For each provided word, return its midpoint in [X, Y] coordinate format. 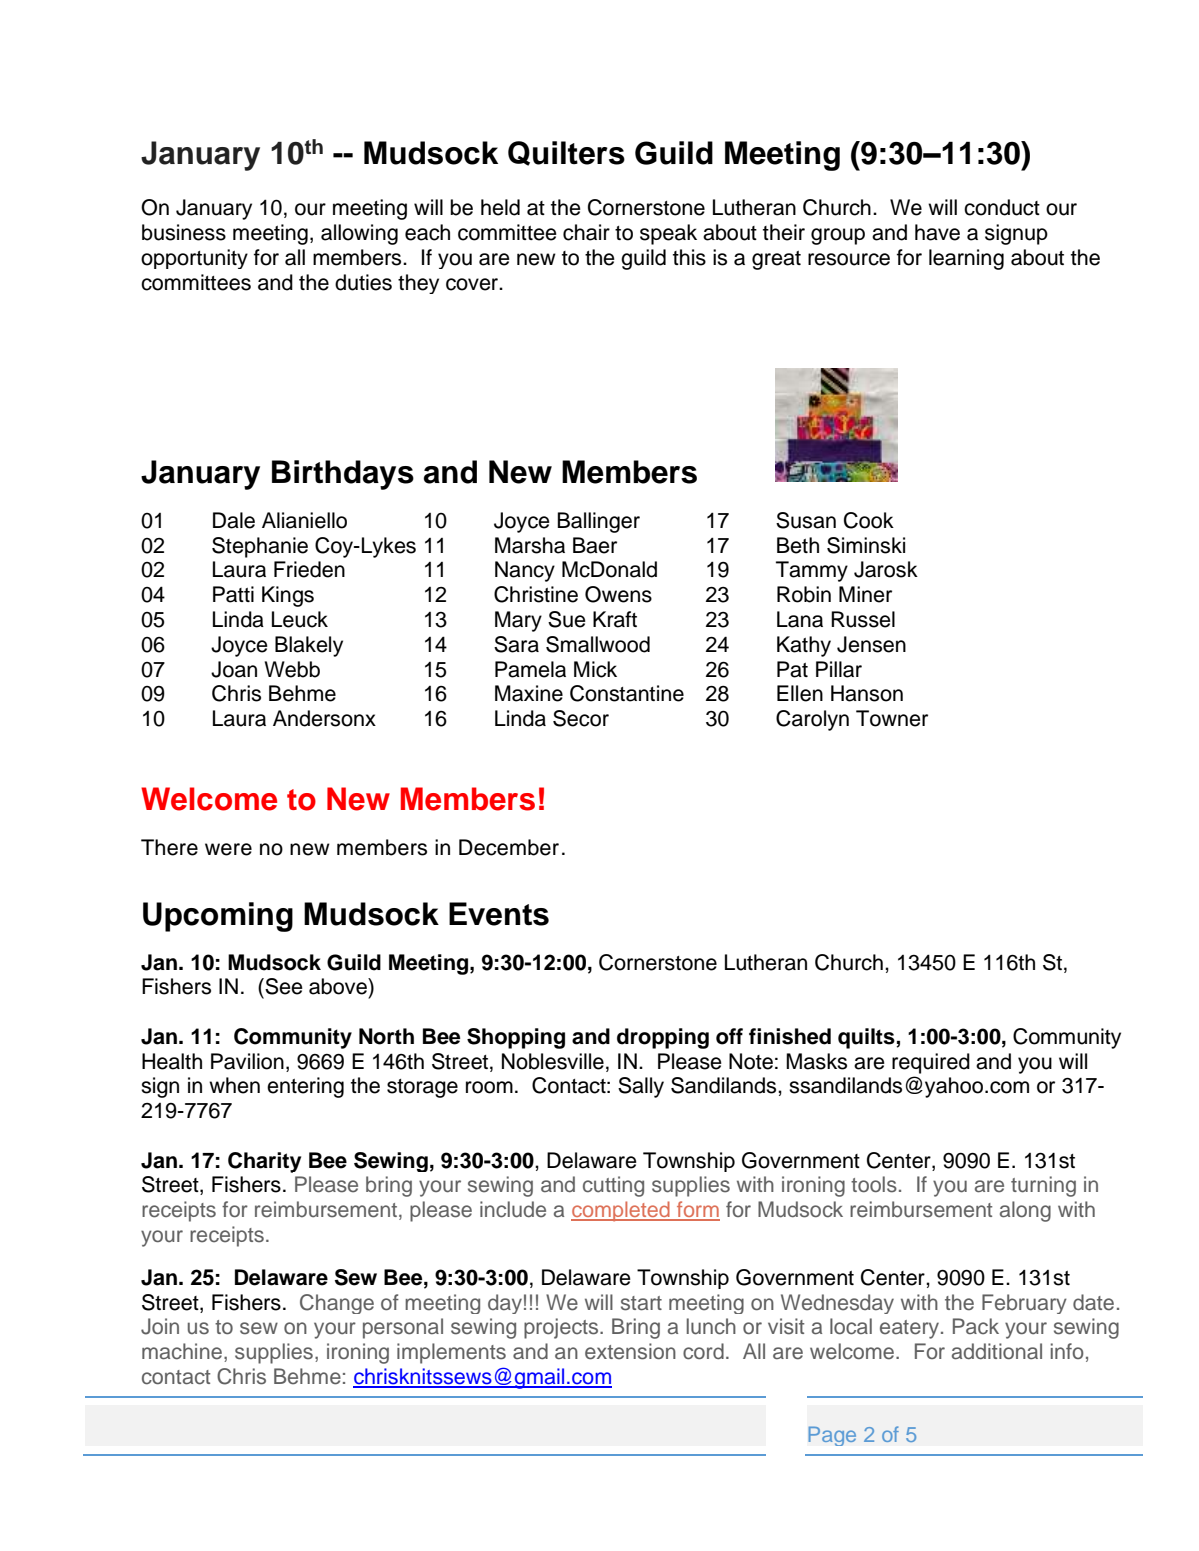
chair [586, 232]
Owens [618, 594]
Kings [288, 596]
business [184, 232]
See [283, 986]
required [931, 1063]
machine [182, 1351]
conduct [1002, 207]
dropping [663, 1038]
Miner [865, 594]
